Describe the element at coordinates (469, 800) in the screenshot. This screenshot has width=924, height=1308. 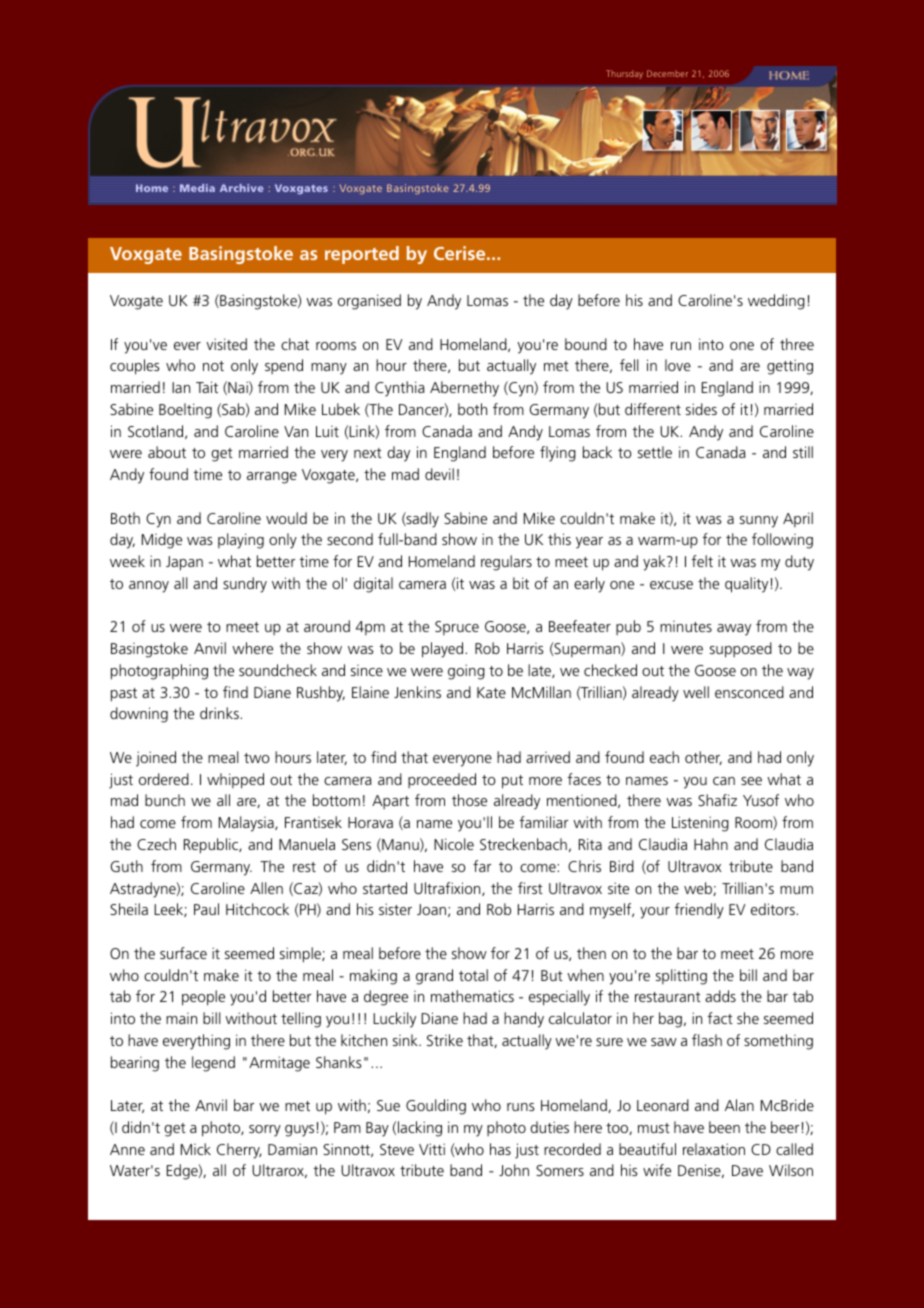
I see `those` at that location.
